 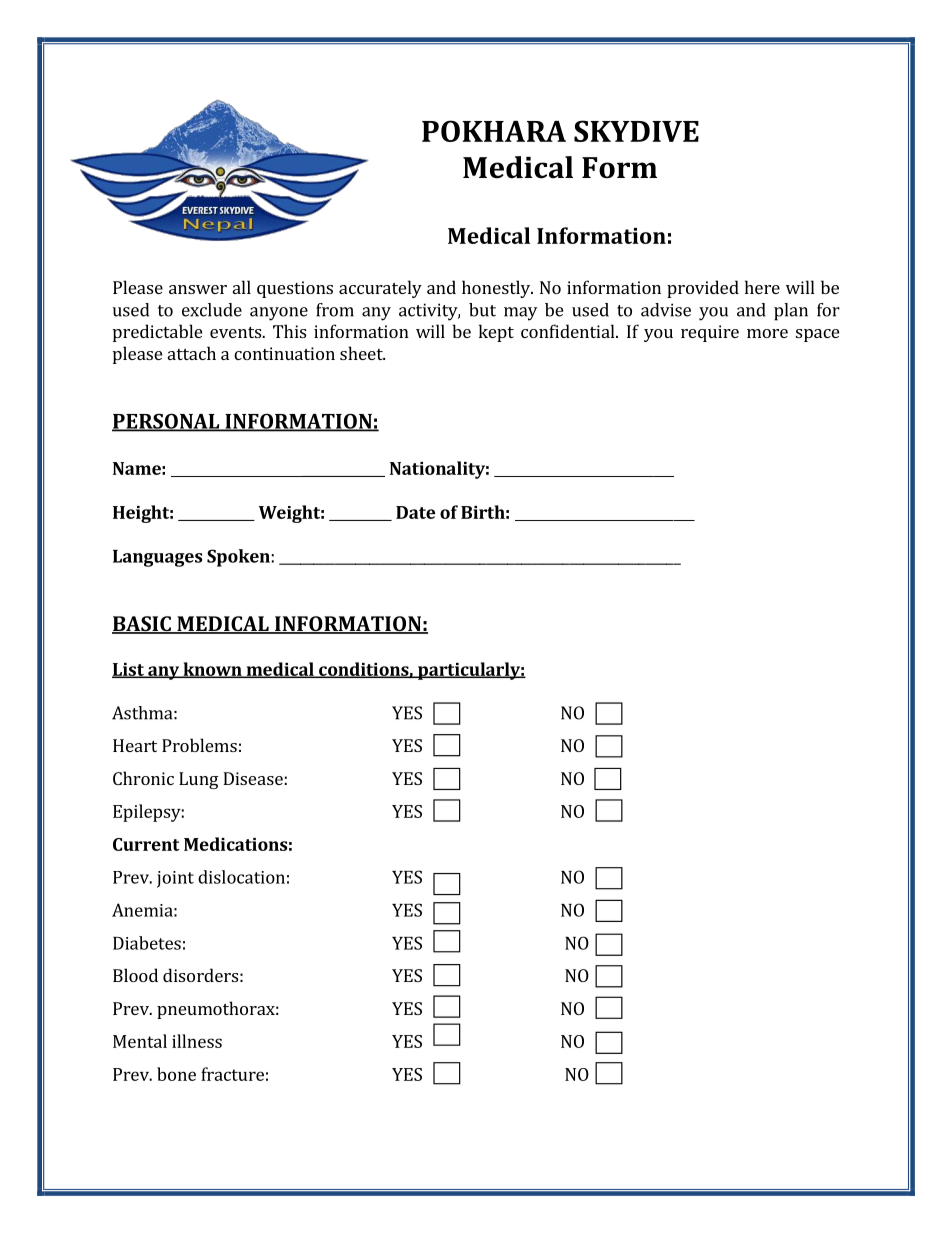 I want to click on illness, so click(x=197, y=1041).
